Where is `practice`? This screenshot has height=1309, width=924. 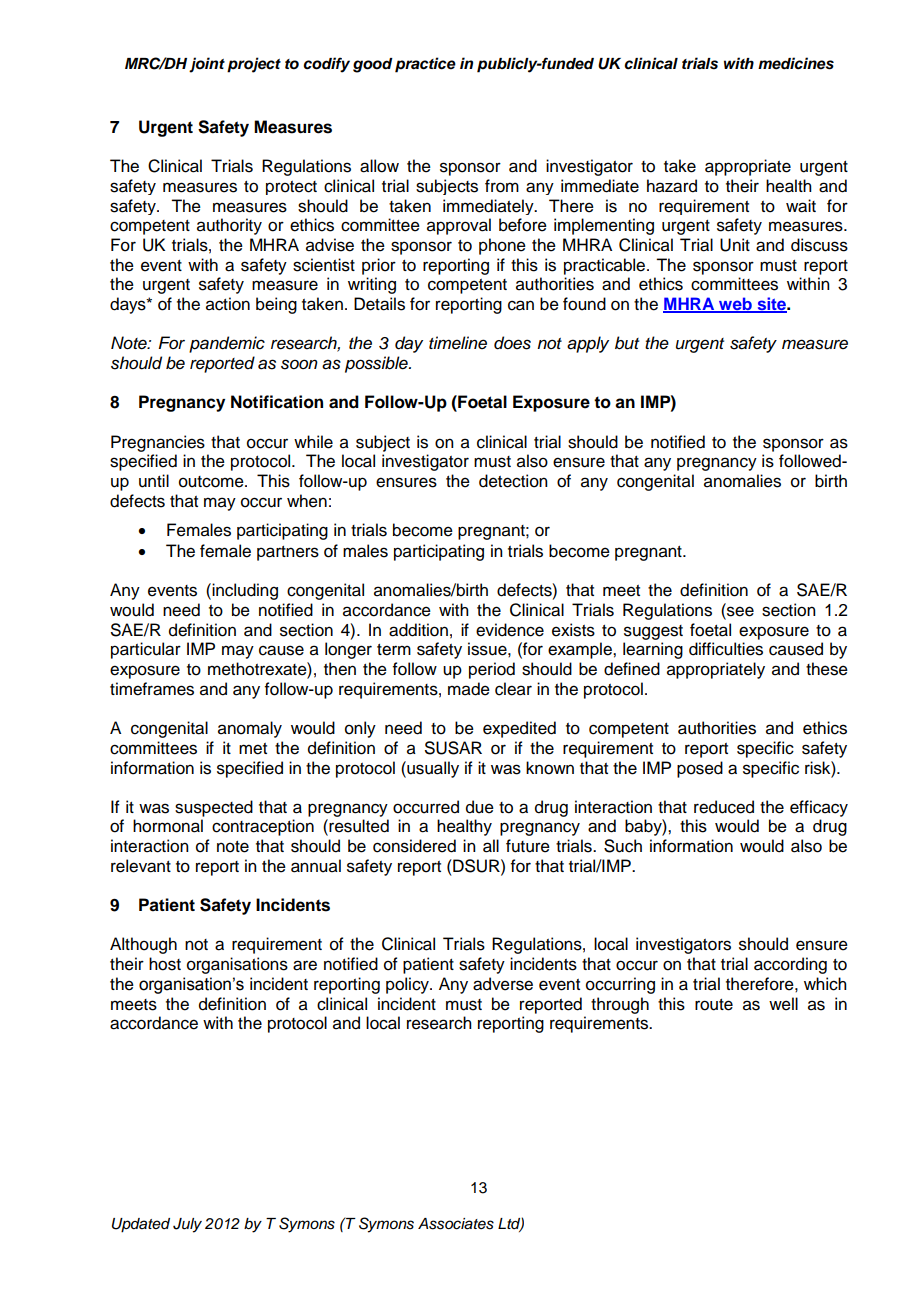 practice is located at coordinates (425, 65).
